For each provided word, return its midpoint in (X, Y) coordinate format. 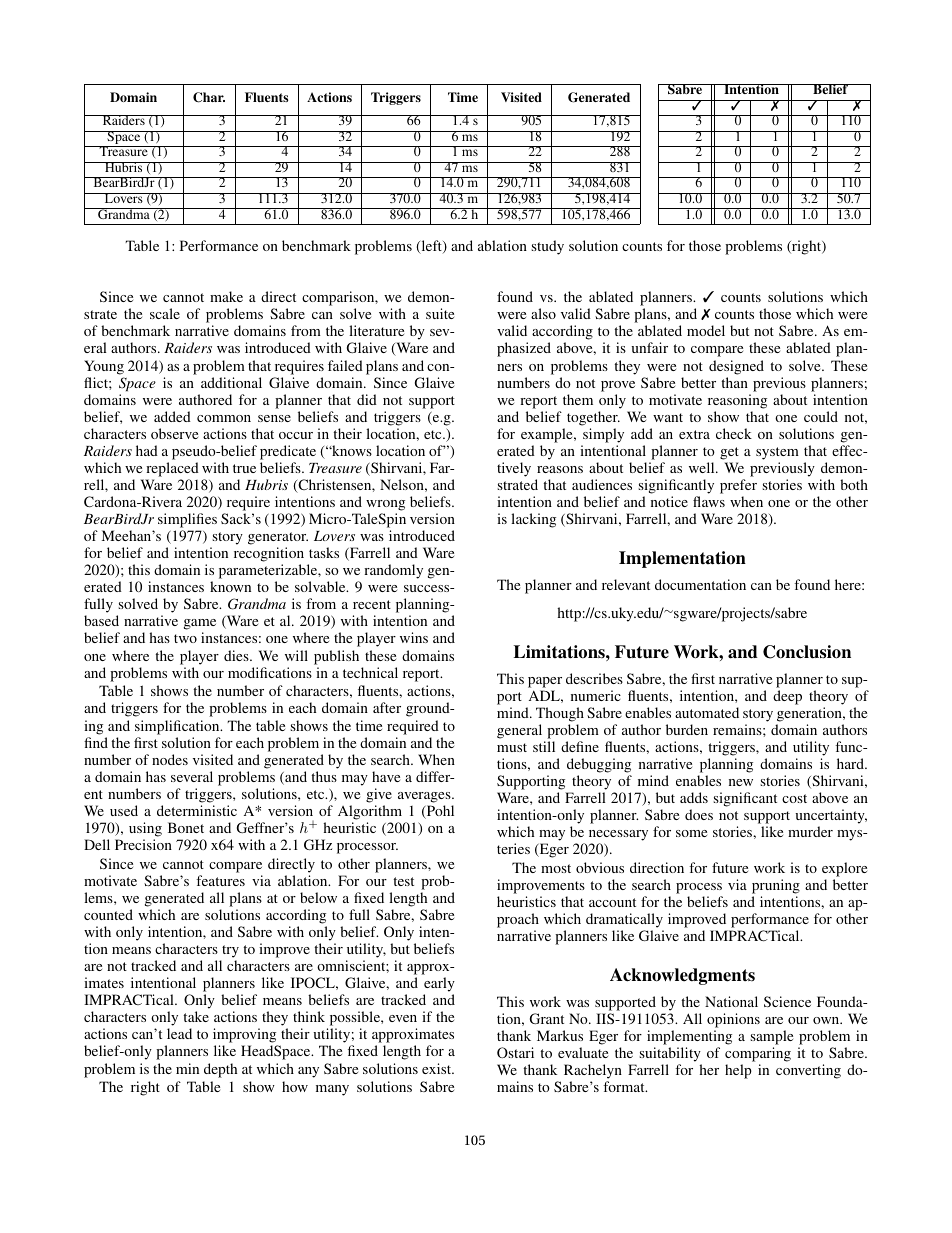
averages (425, 797)
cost (794, 798)
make (226, 296)
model (706, 330)
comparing (758, 1056)
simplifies (187, 520)
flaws (709, 501)
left (431, 247)
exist (438, 1068)
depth (220, 1070)
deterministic (197, 810)
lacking (533, 520)
